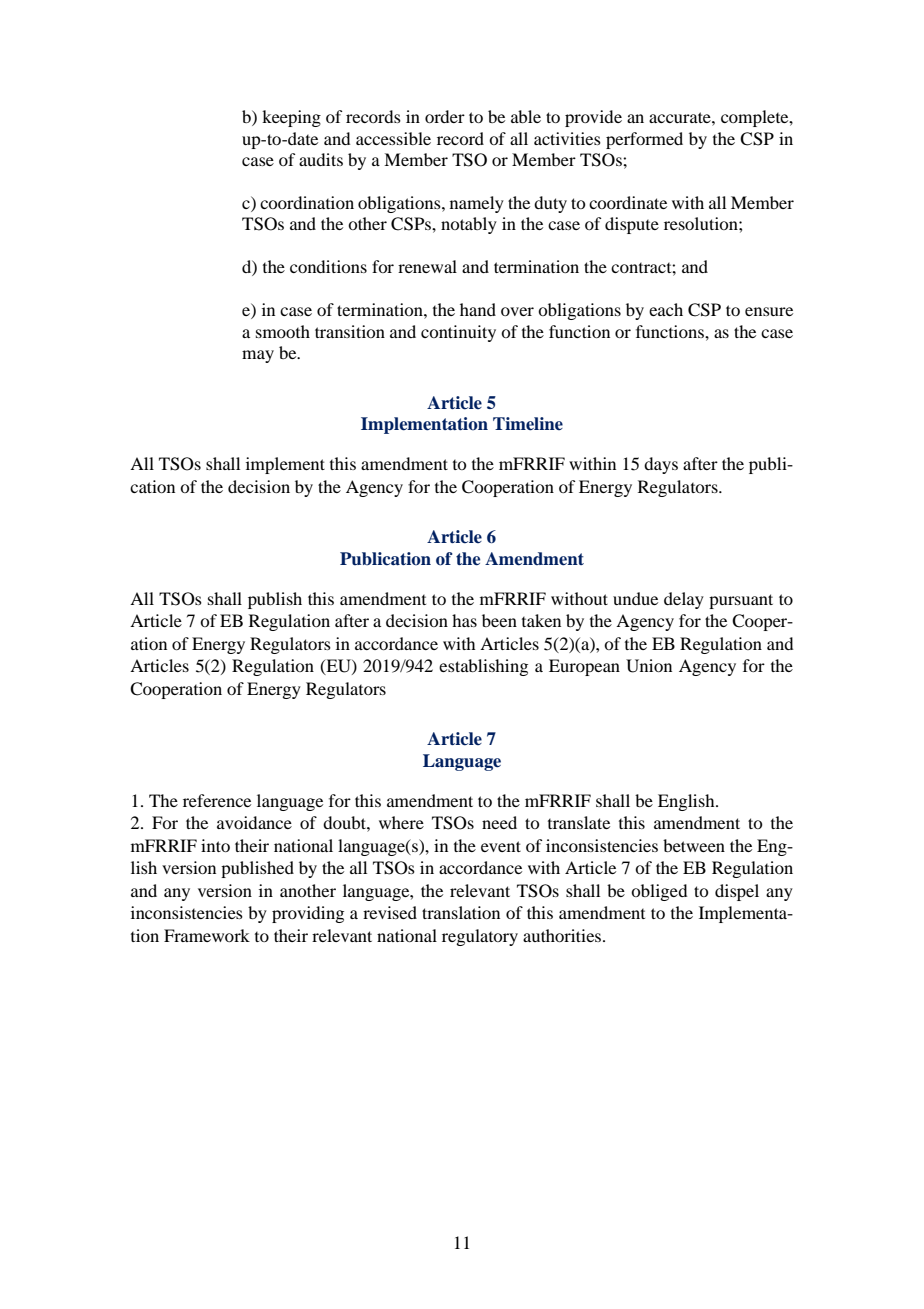  I want to click on keeping, so click(291, 118).
